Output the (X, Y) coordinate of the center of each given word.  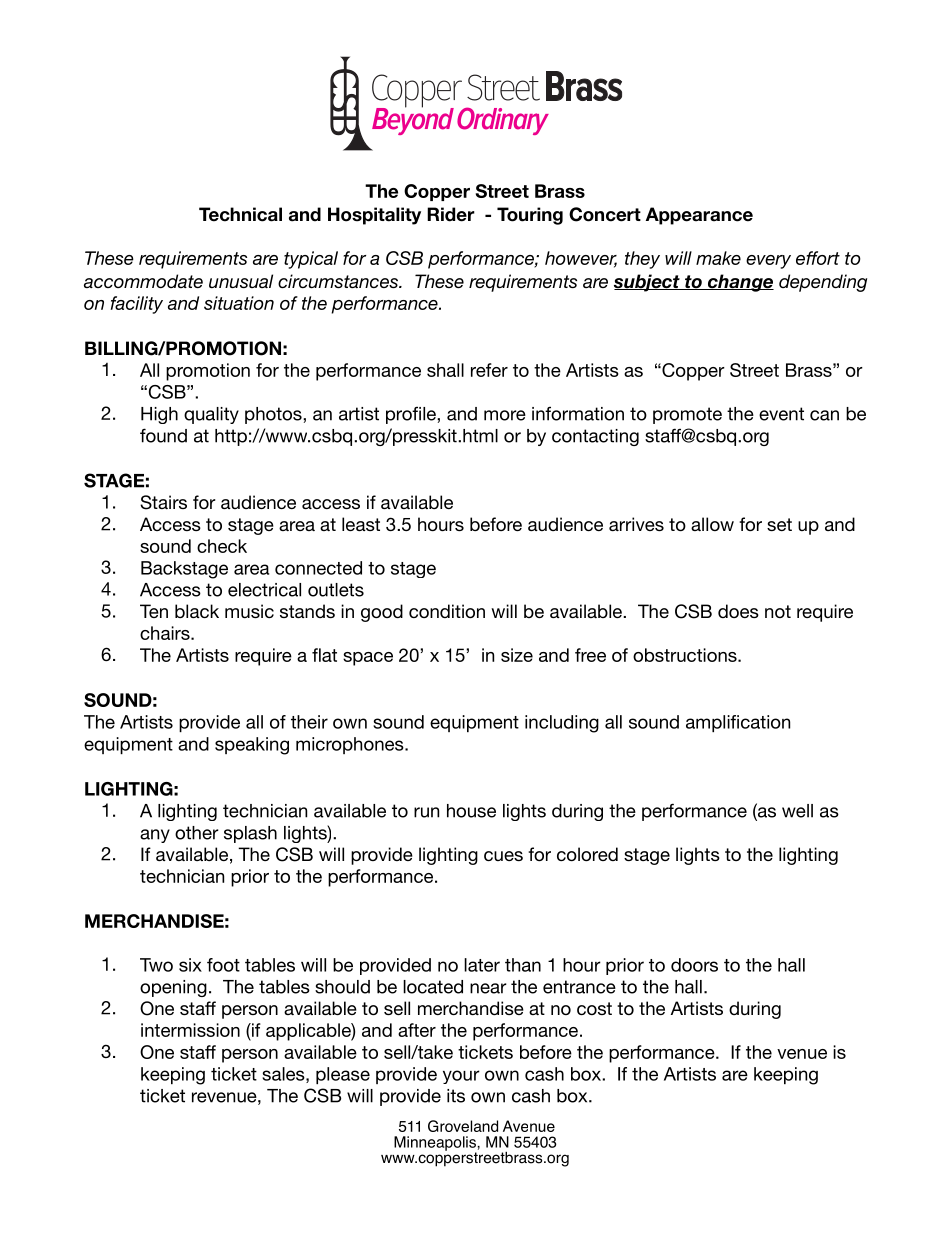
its (456, 1096)
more (505, 415)
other (197, 833)
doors (694, 965)
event (781, 414)
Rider (451, 214)
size (517, 655)
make (718, 258)
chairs (166, 633)
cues (503, 856)
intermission (190, 1030)
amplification (738, 723)
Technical (240, 214)
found (163, 435)
